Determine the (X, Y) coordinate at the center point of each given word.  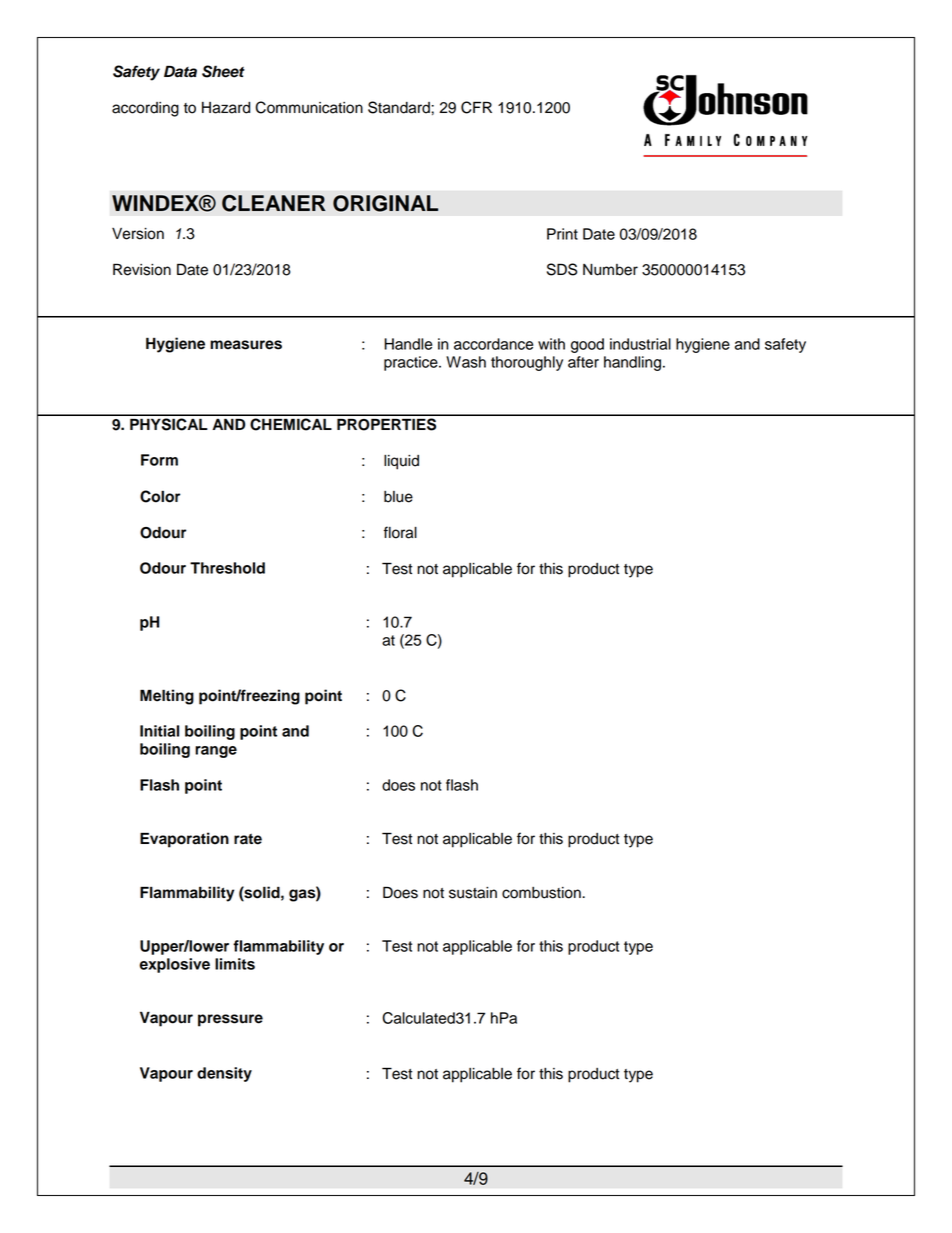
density (224, 1074)
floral (400, 532)
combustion (542, 893)
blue (398, 497)
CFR (476, 107)
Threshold (227, 568)
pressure (230, 1020)
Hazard (226, 108)
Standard (400, 107)
